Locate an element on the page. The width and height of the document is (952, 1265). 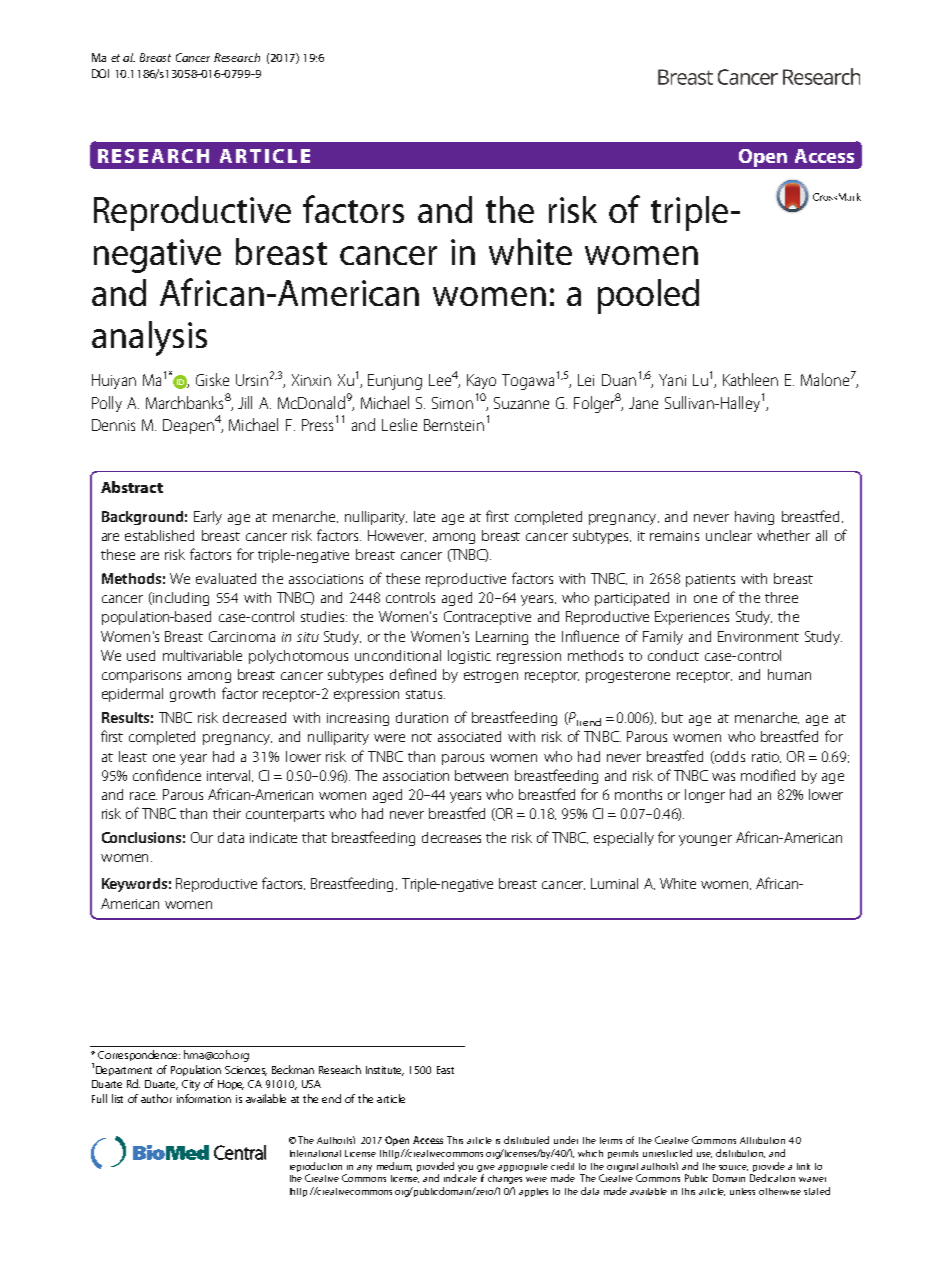
including is located at coordinates (180, 599).
